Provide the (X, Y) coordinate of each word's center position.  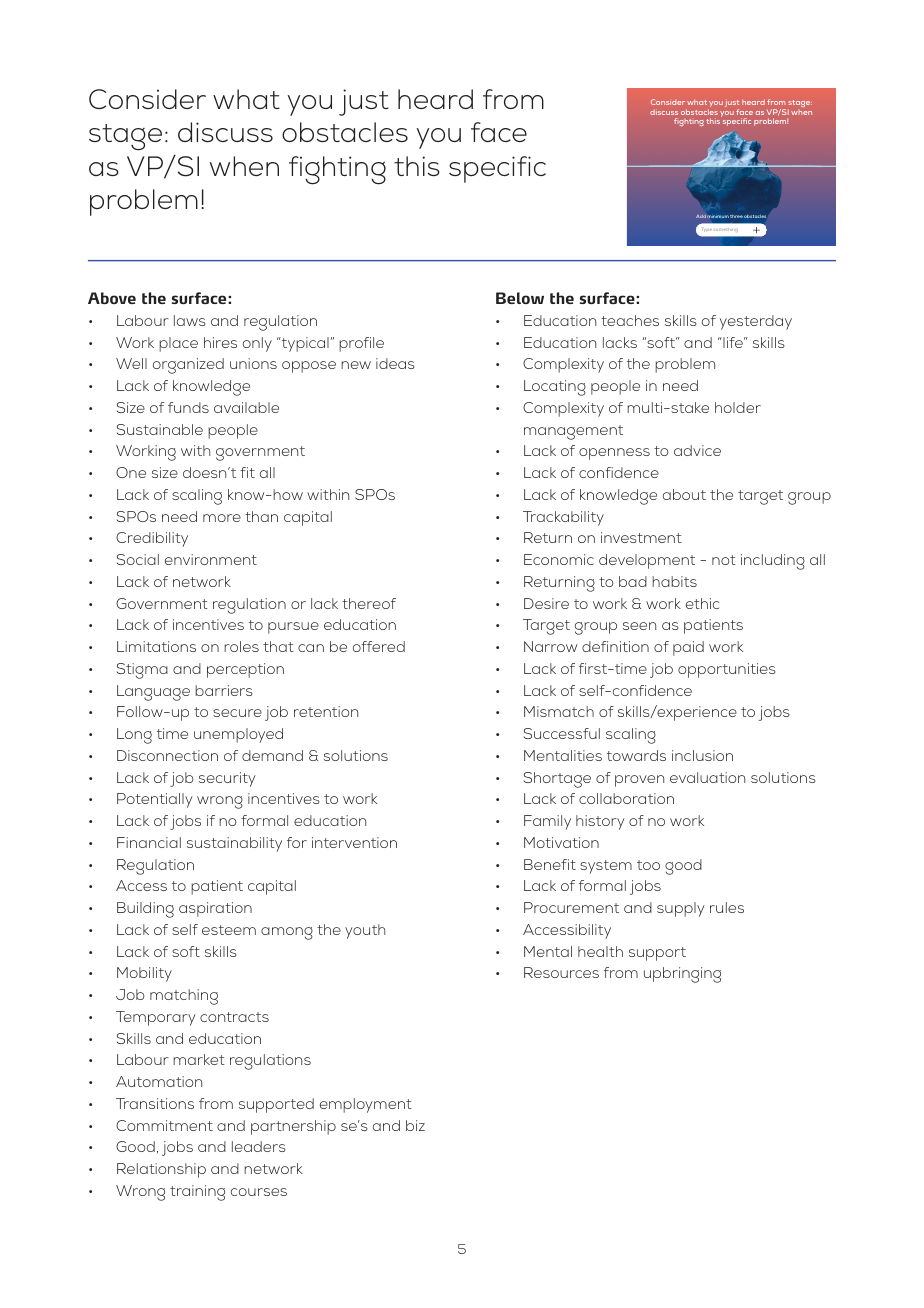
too (648, 865)
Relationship (161, 1170)
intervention (354, 842)
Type (707, 230)
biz (415, 1125)
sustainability (234, 844)
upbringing (682, 975)
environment (211, 559)
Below (520, 298)
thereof (369, 603)
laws (190, 320)
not (724, 560)
